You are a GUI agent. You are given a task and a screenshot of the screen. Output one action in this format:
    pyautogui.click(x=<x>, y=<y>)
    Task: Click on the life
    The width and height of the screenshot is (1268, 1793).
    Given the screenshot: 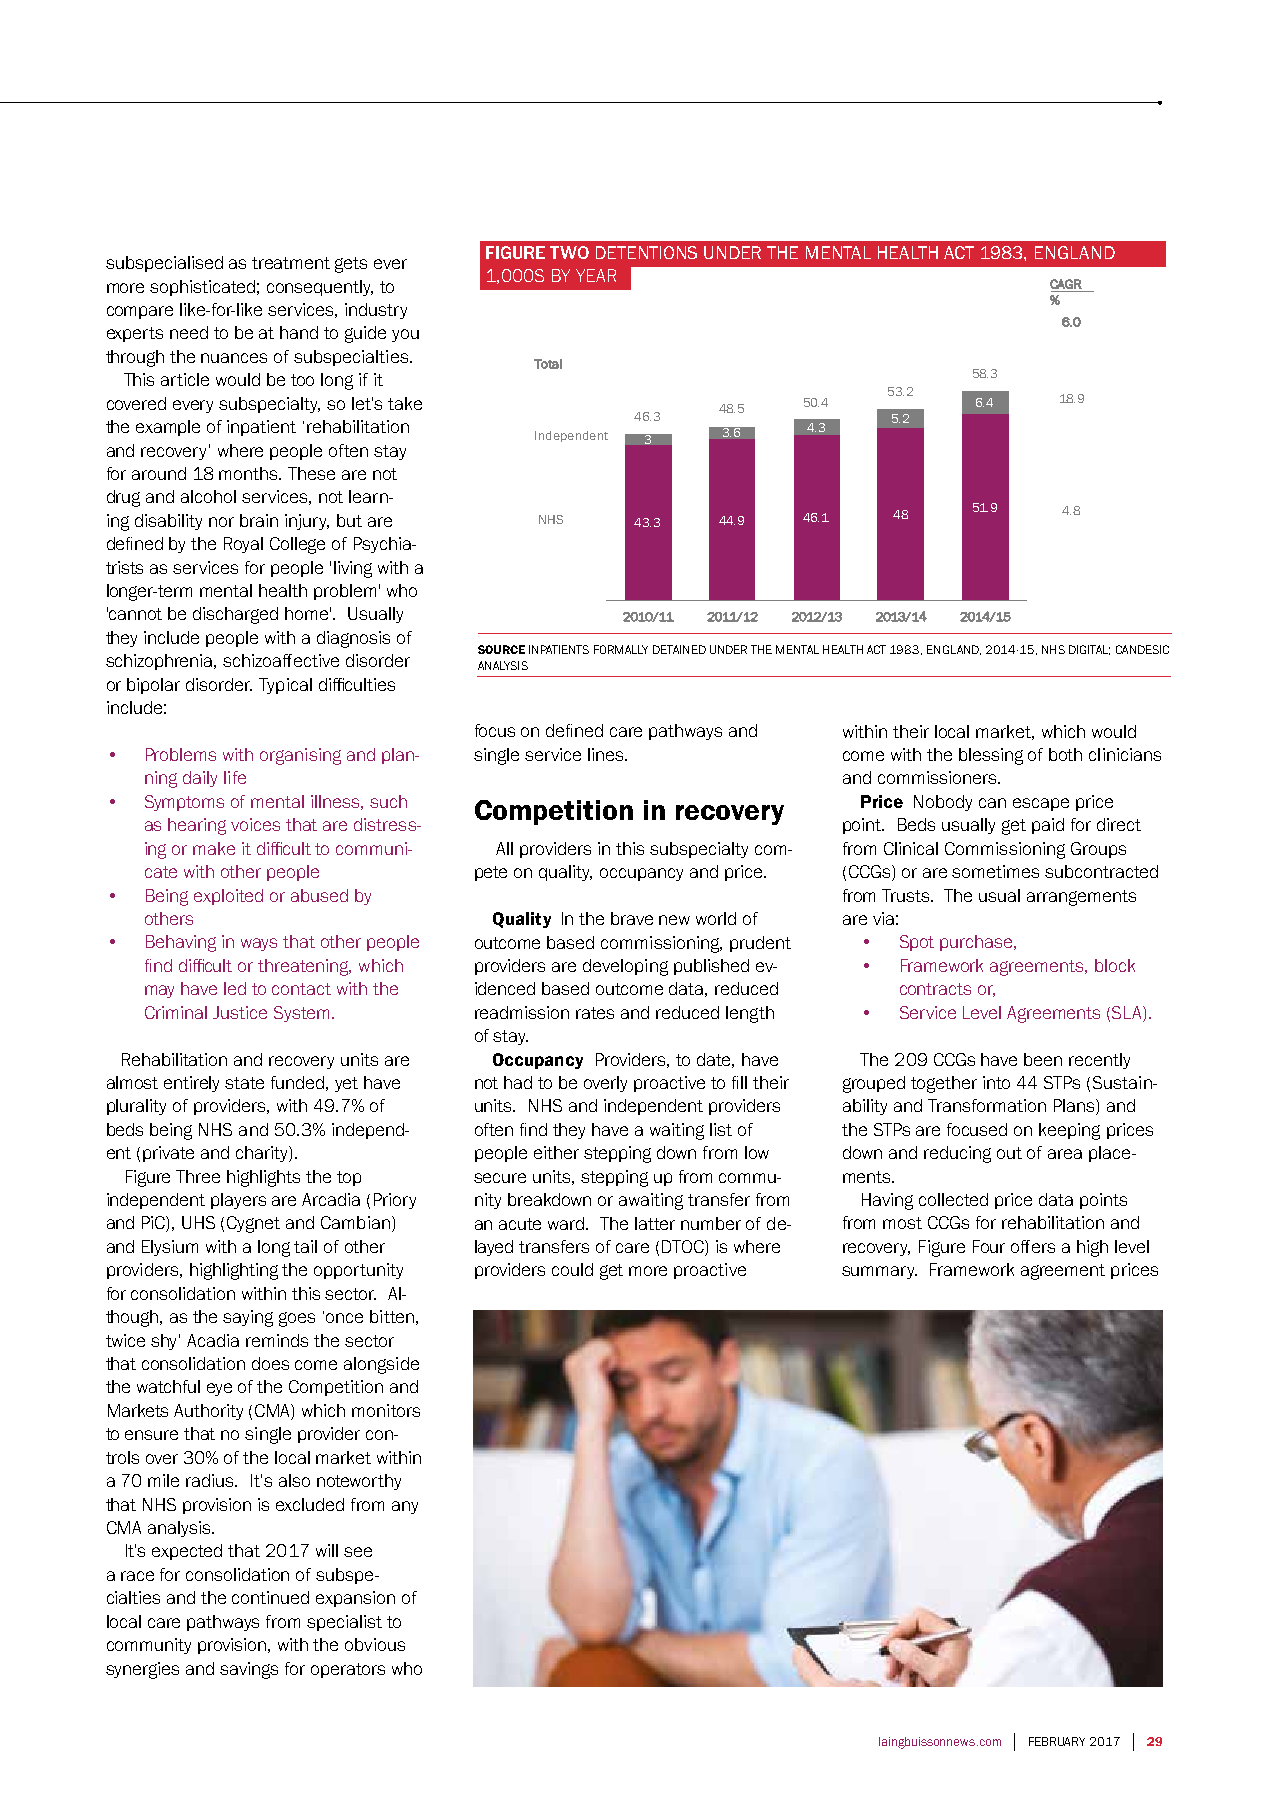 What is the action you would take?
    pyautogui.click(x=235, y=777)
